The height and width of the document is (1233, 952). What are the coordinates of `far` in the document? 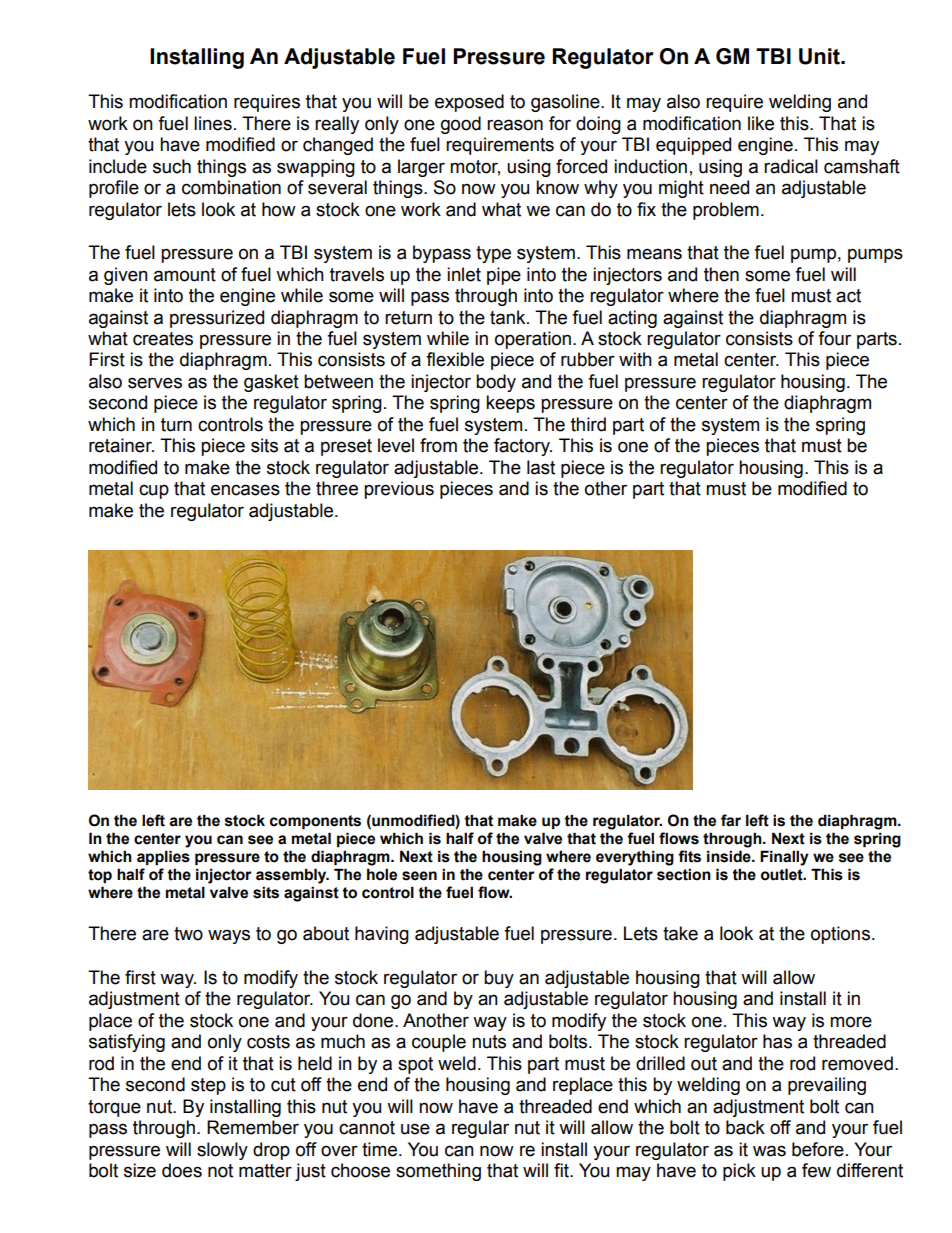 It's located at (731, 820).
